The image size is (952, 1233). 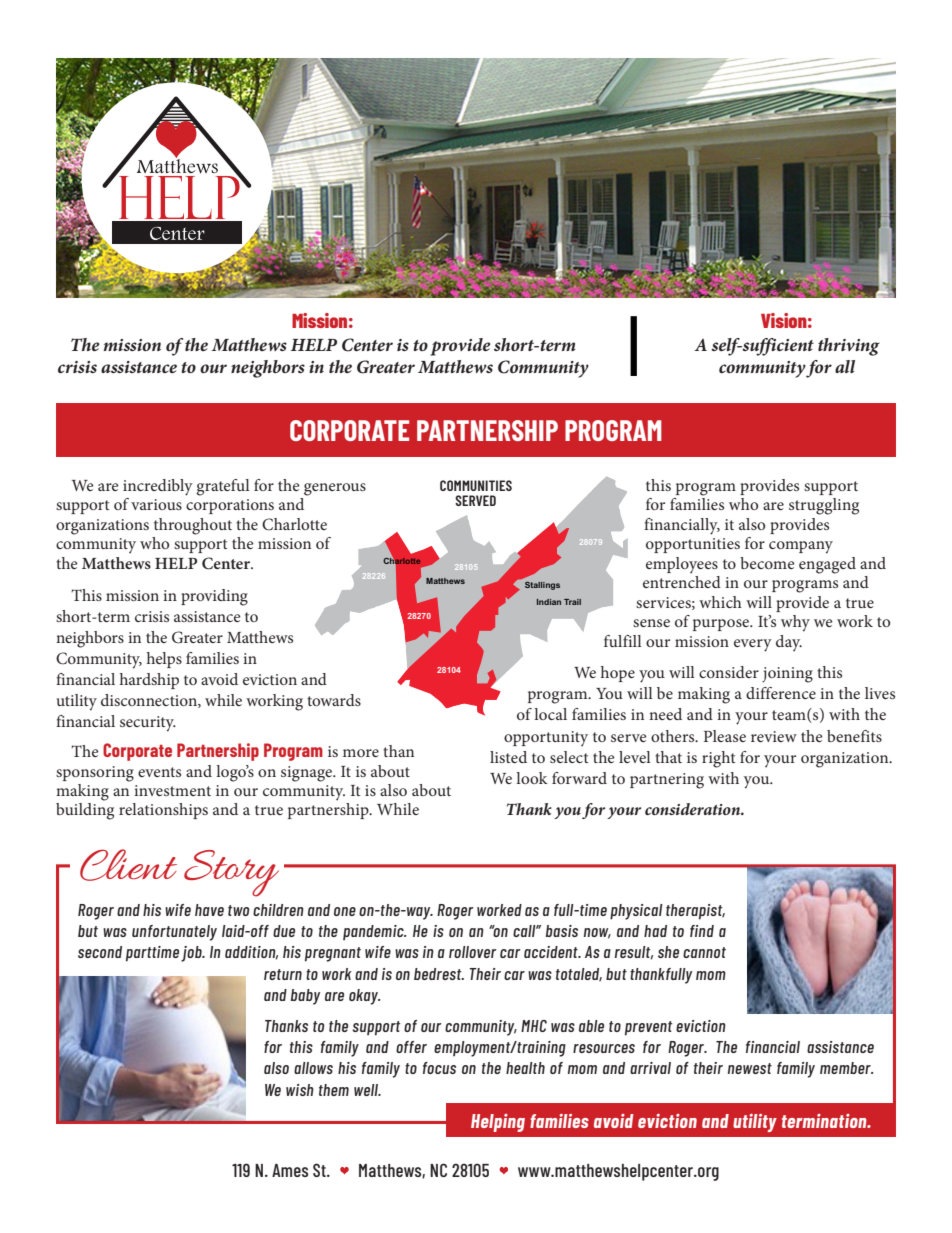 What do you see at coordinates (549, 602) in the screenshot?
I see `Indian` at bounding box center [549, 602].
